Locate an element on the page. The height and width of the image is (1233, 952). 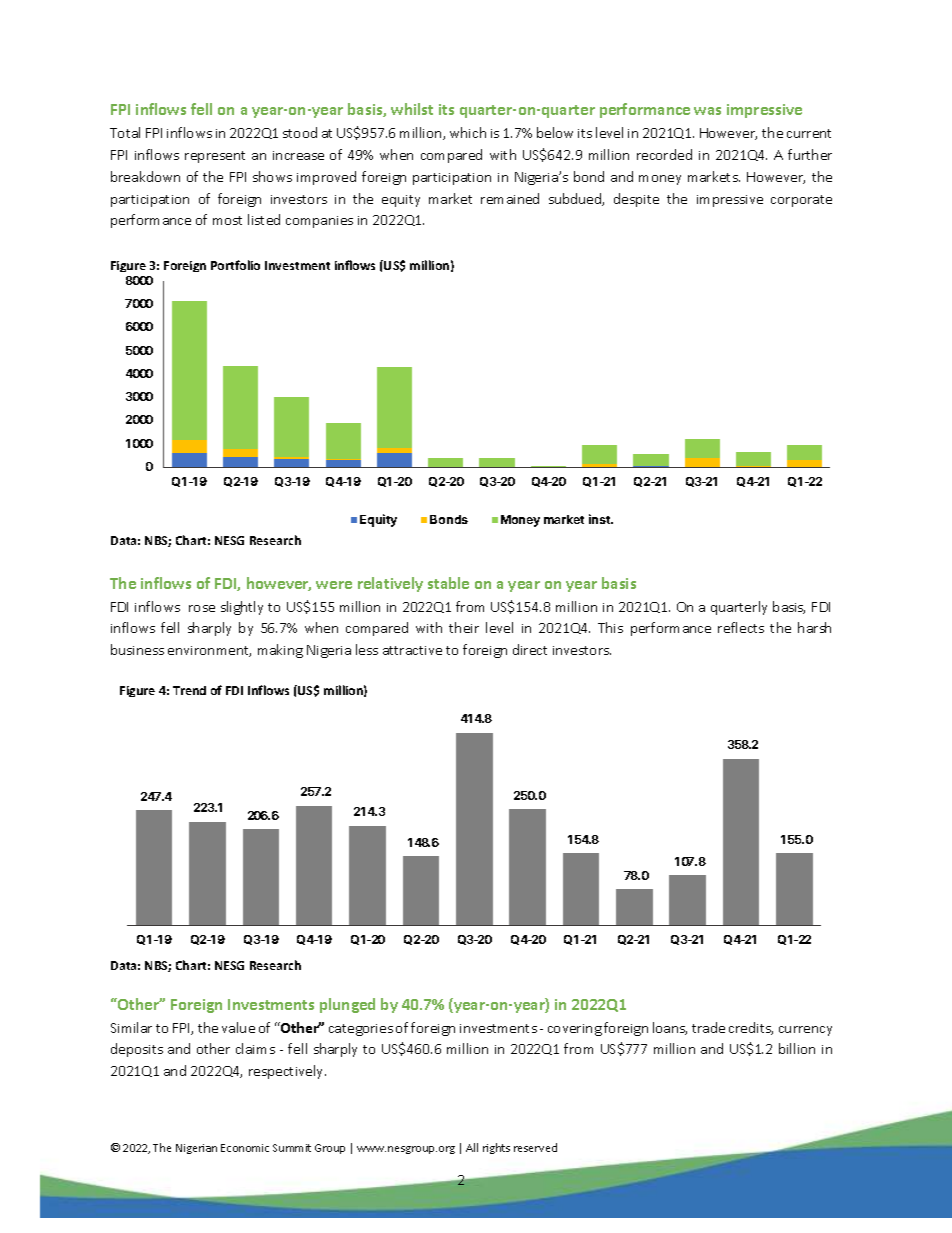
Portfolio is located at coordinates (235, 265).
